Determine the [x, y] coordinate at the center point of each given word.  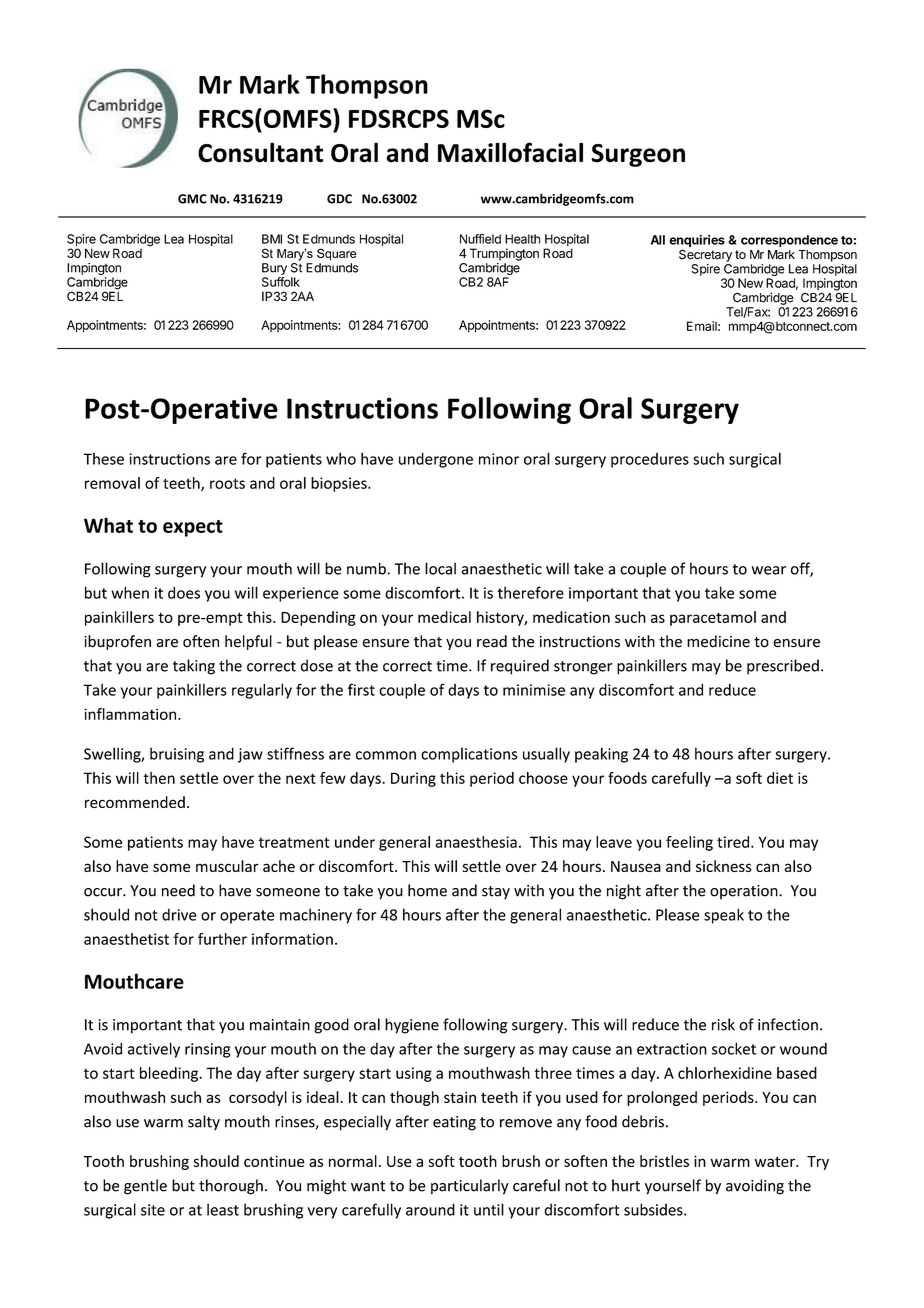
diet [780, 778]
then [159, 778]
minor [499, 459]
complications [469, 755]
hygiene [412, 1026]
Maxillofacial [510, 152]
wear [768, 570]
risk [723, 1024]
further [222, 939]
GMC [192, 199]
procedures [650, 460]
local [440, 568]
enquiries [697, 241]
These [103, 459]
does [184, 593]
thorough [231, 1187]
